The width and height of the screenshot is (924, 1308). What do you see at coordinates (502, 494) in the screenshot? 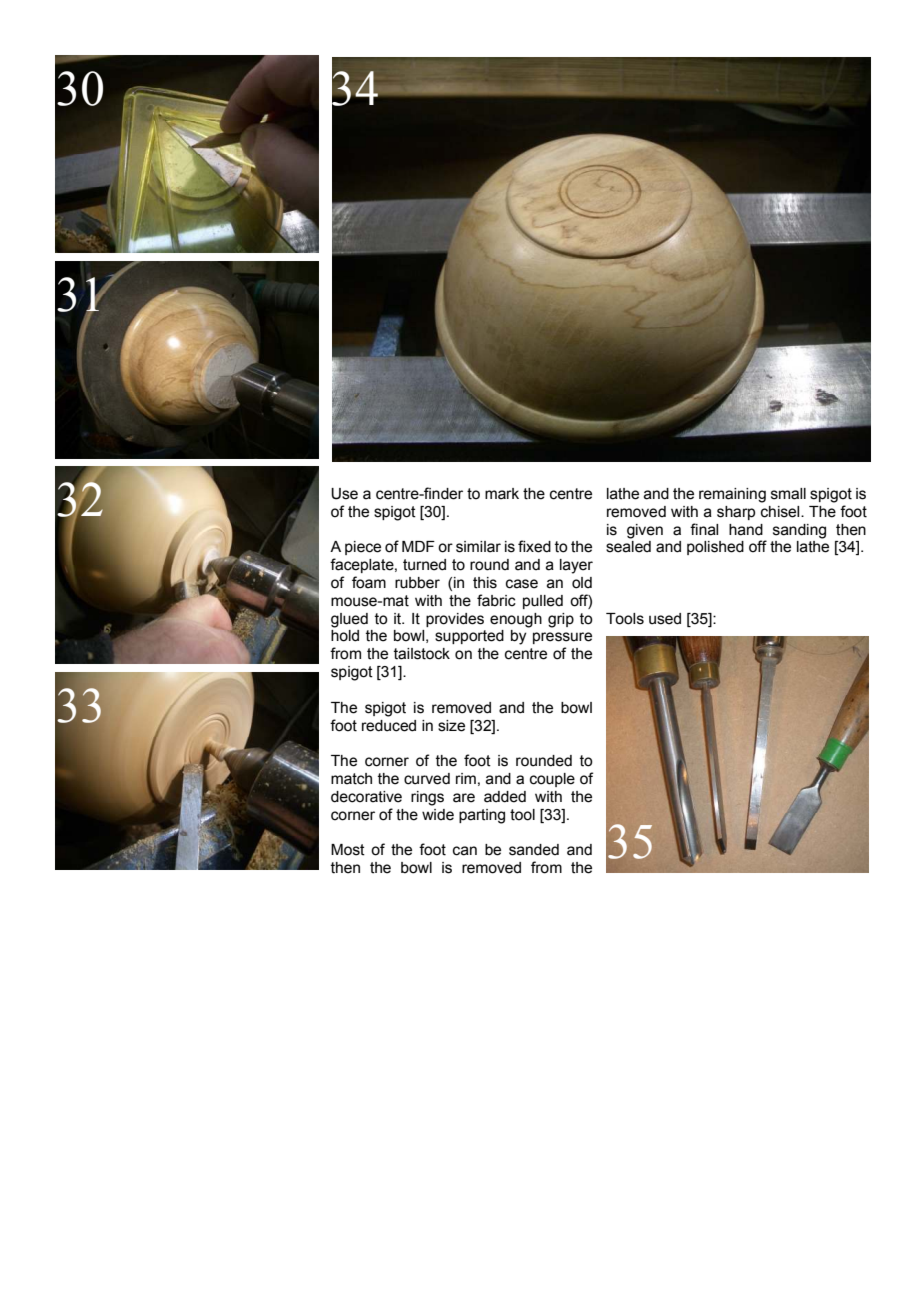
I see `mark` at bounding box center [502, 494].
